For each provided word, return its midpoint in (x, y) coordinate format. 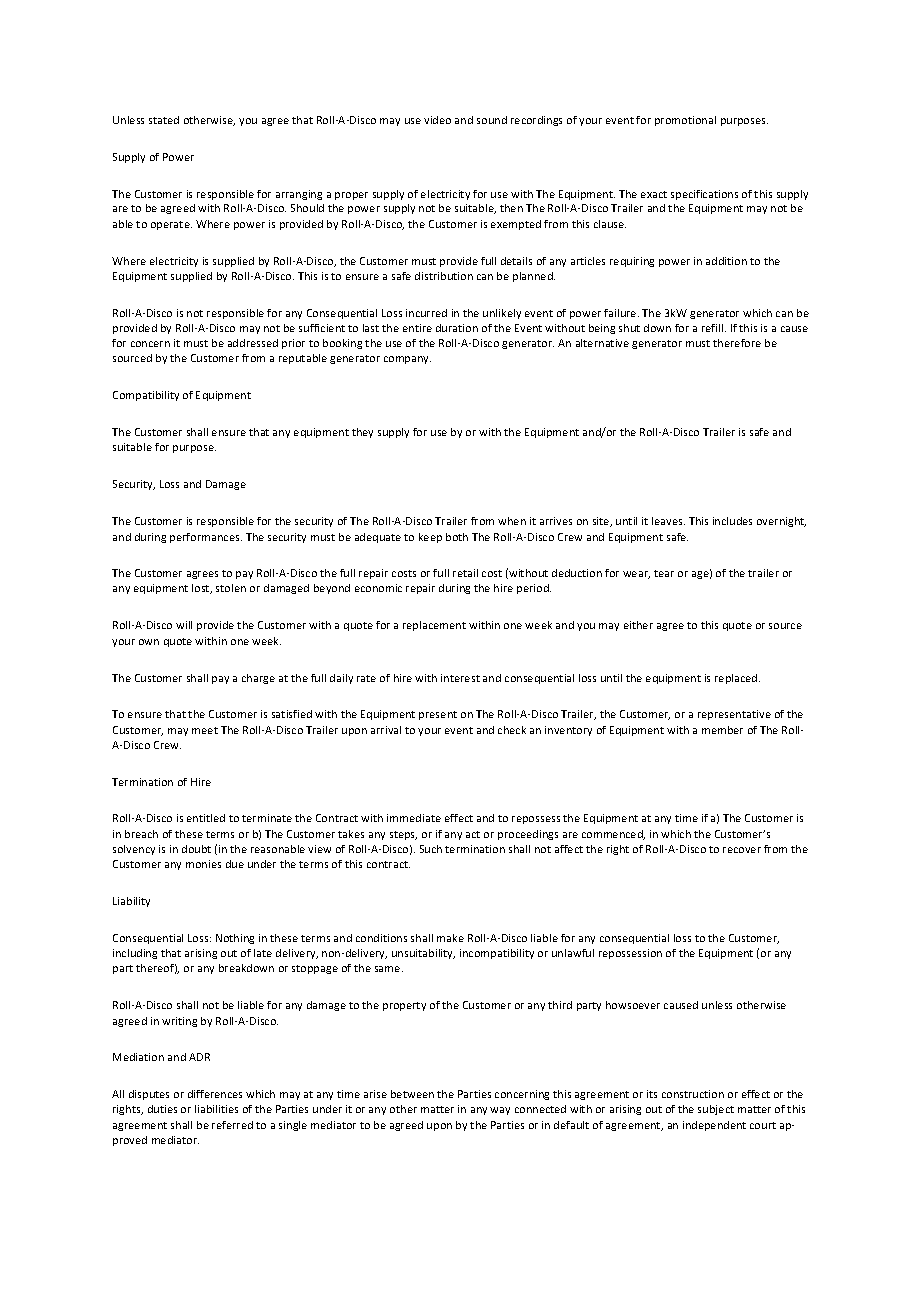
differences (215, 1094)
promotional (685, 121)
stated (164, 120)
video (437, 120)
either (638, 625)
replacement (434, 626)
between (412, 1094)
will (184, 625)
